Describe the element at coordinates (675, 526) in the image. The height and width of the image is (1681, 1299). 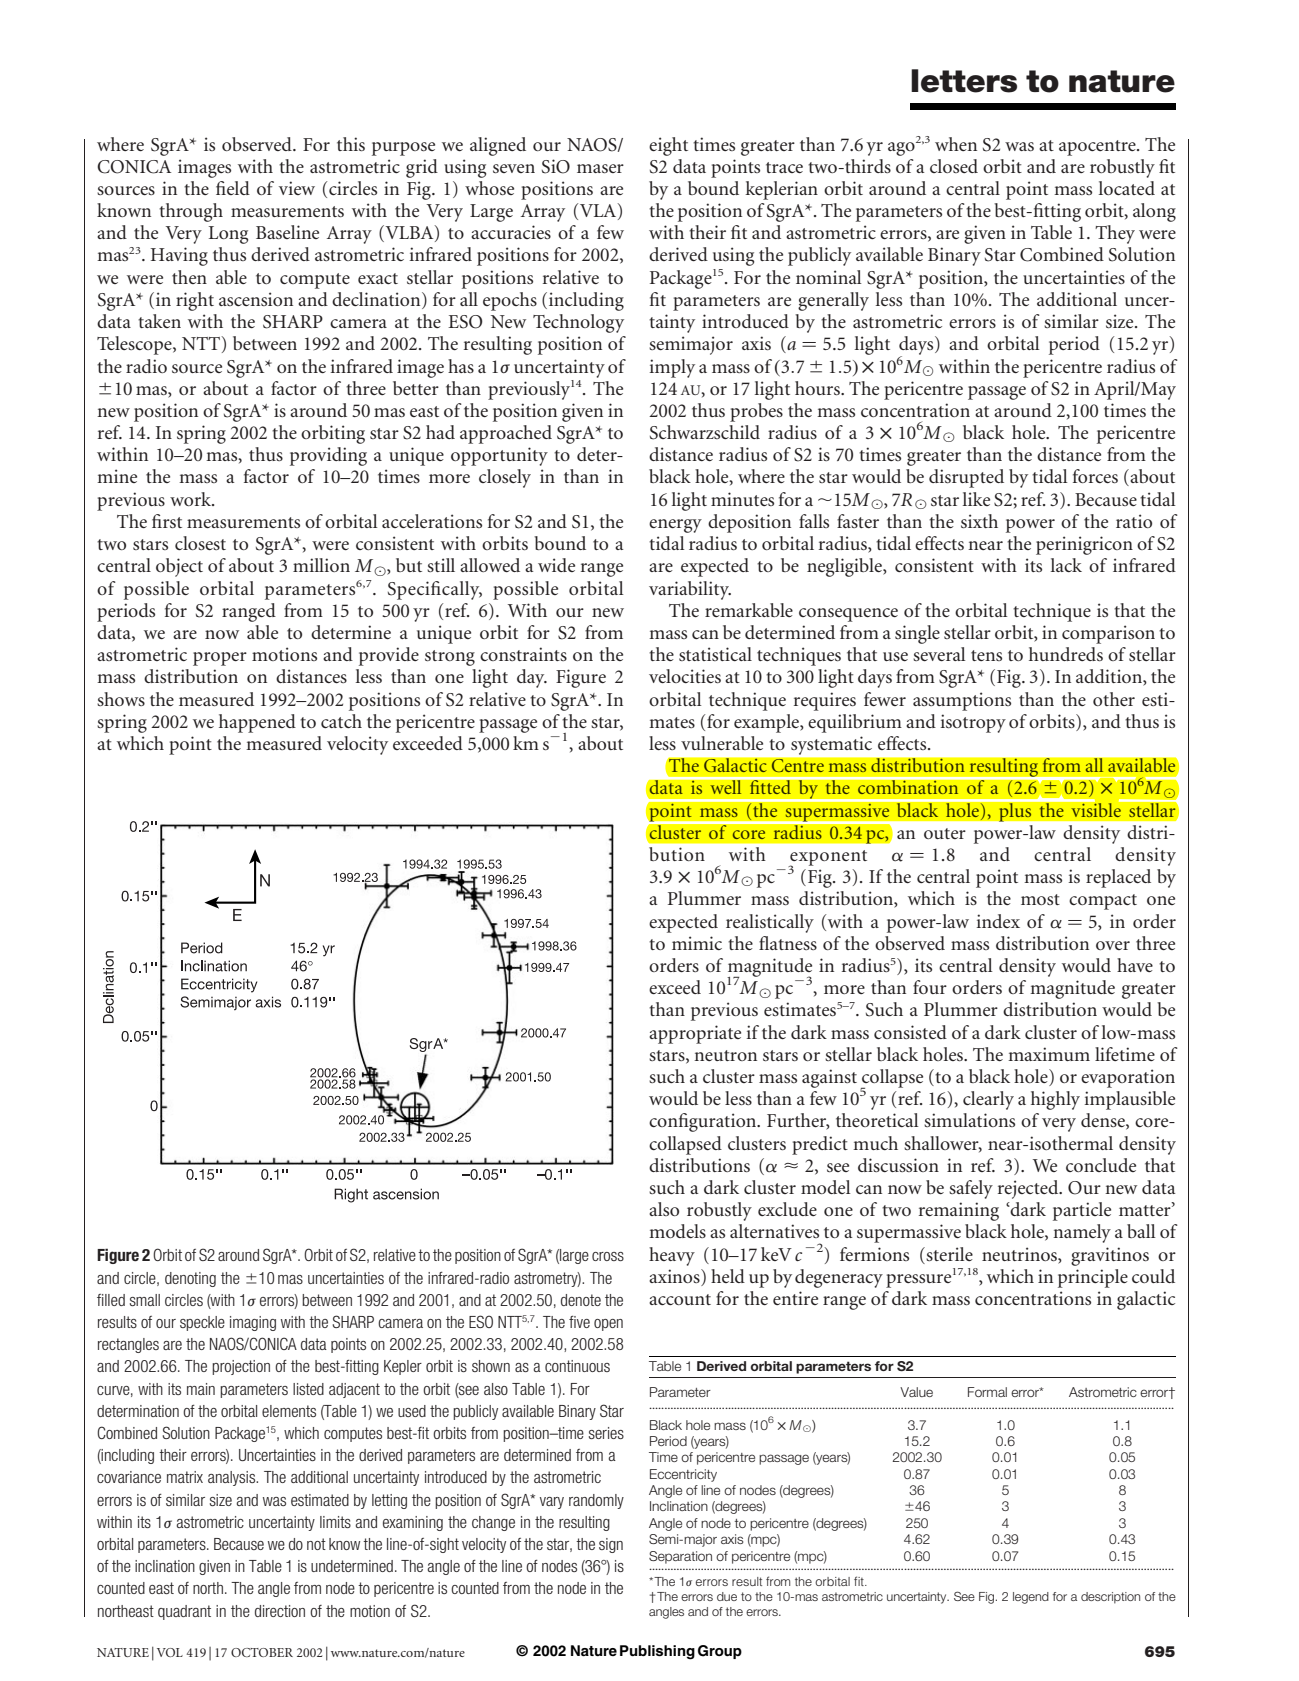
I see `energy` at that location.
